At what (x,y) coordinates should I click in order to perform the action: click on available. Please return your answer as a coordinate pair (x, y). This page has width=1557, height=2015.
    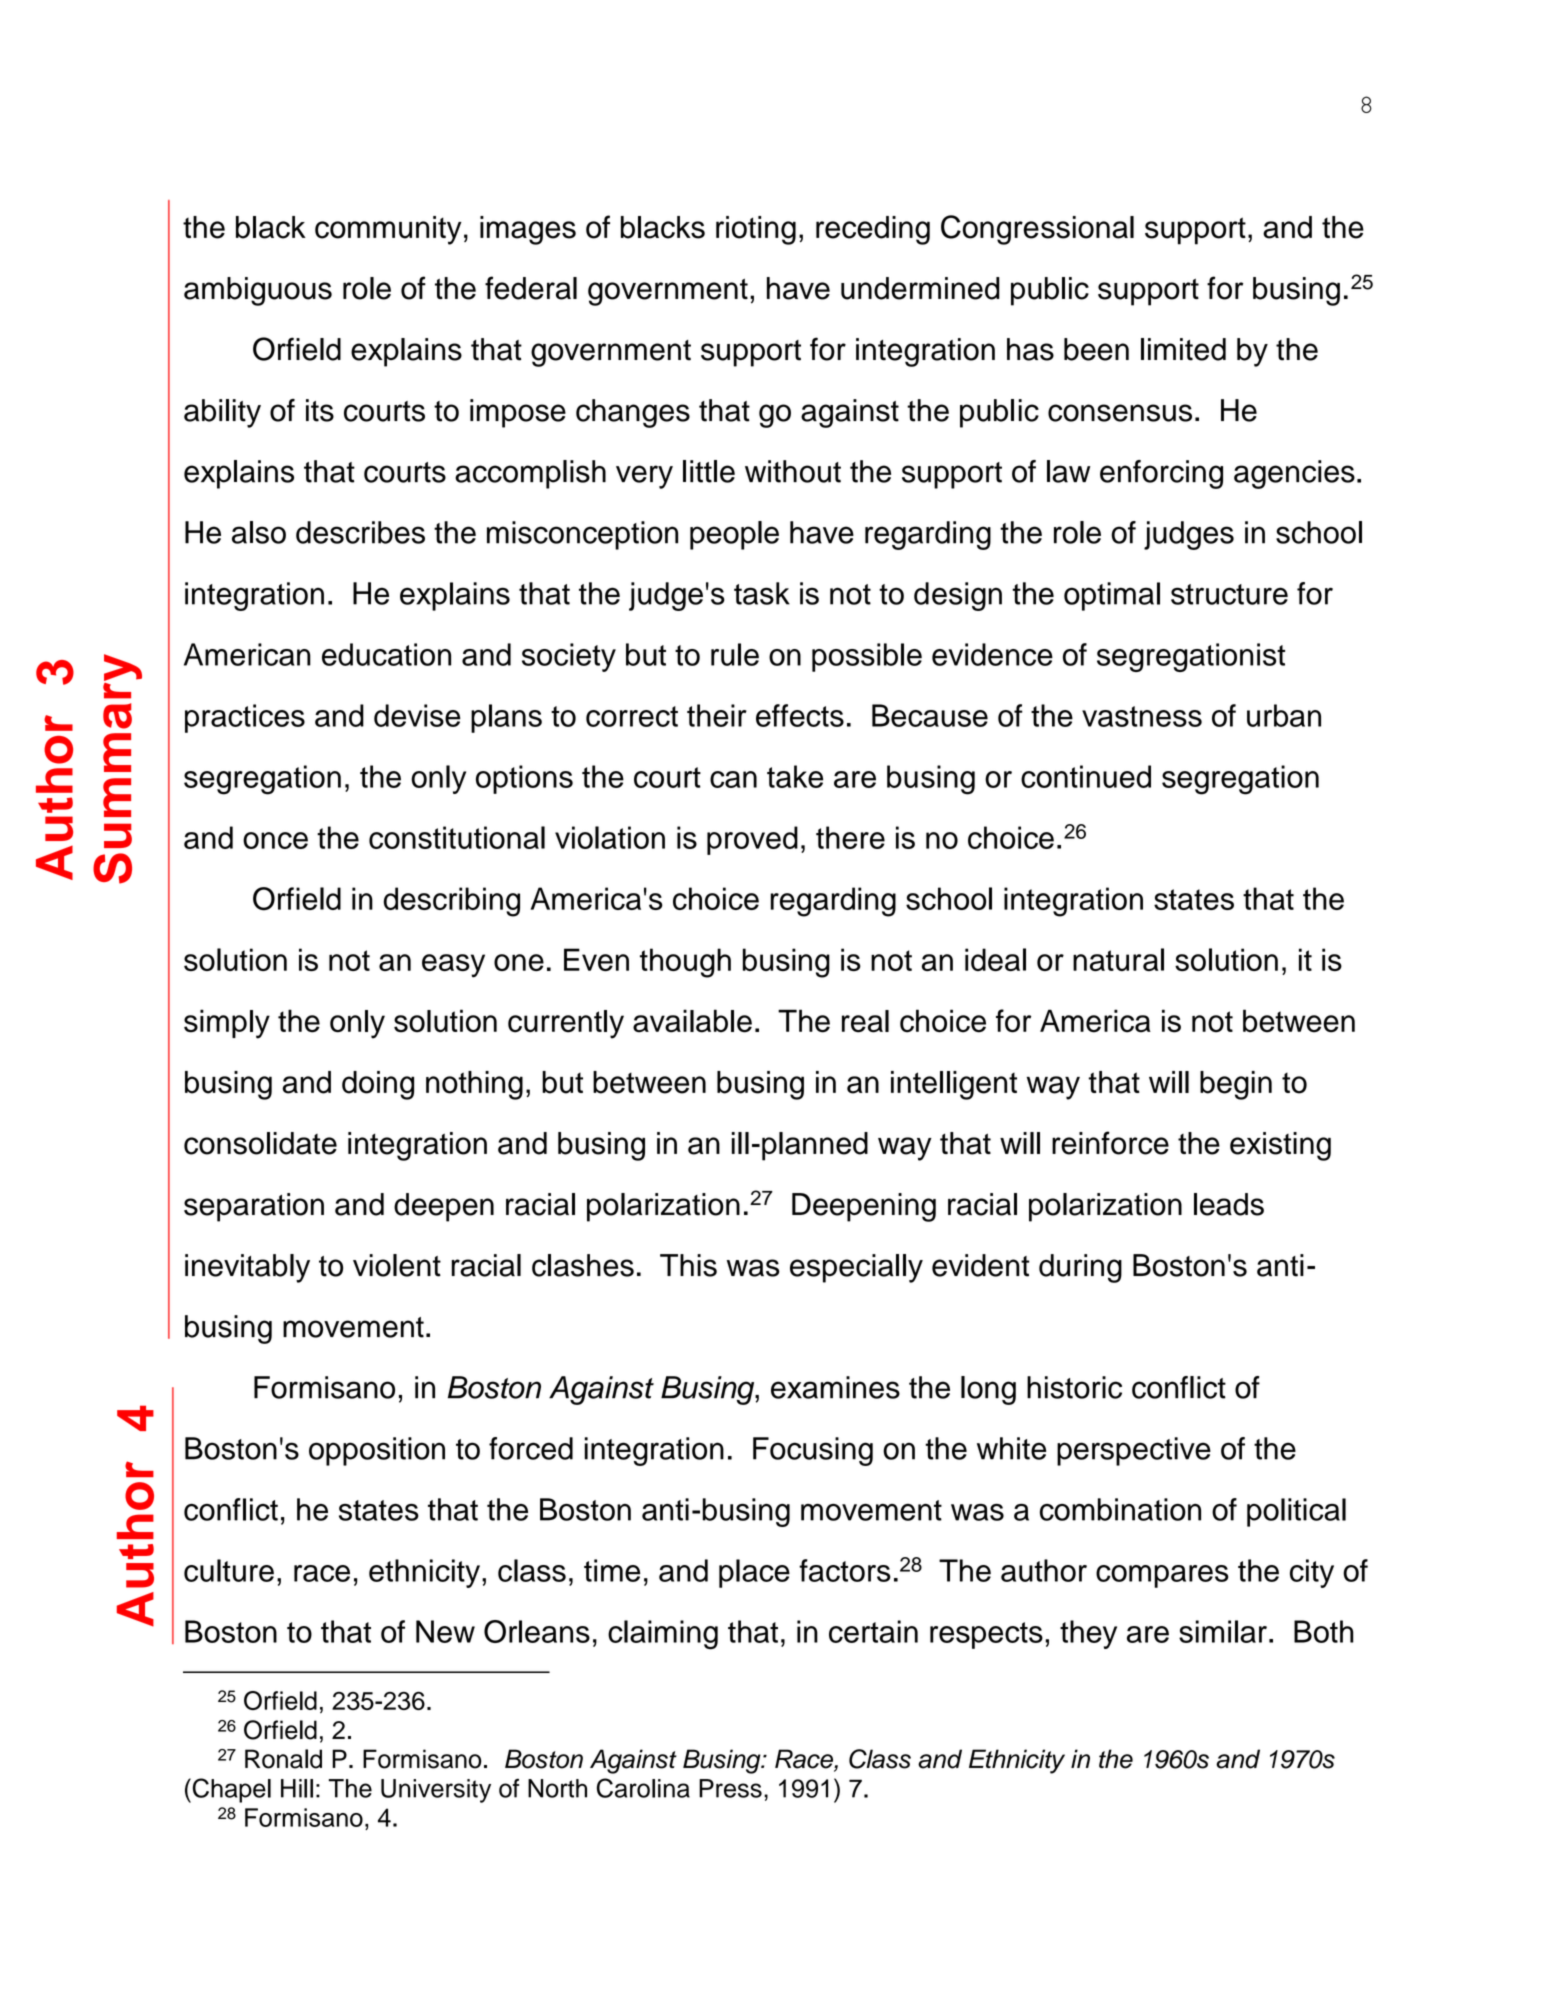
    Looking at the image, I should click on (692, 1021).
